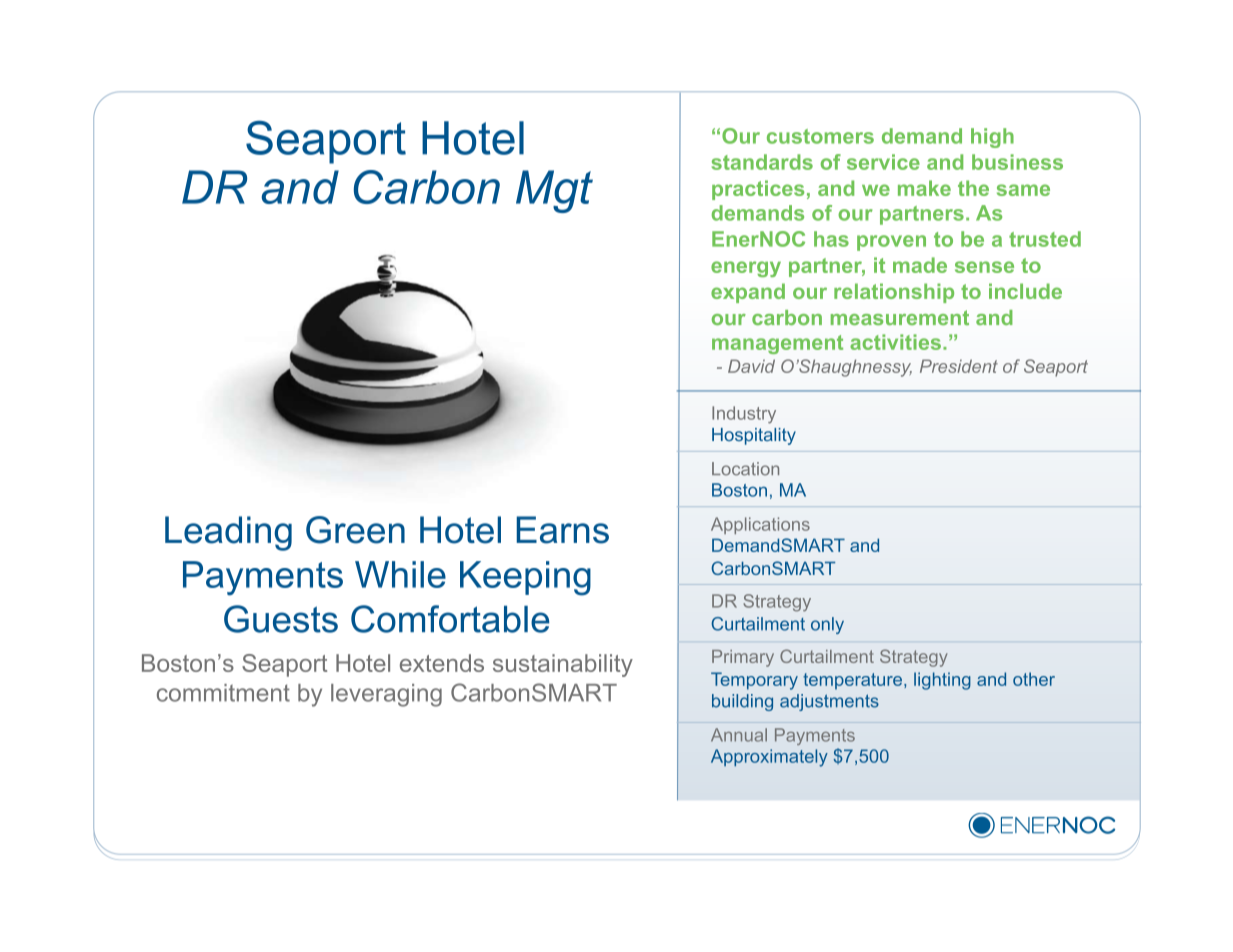 The image size is (1233, 952). I want to click on Hospitality, so click(754, 436).
